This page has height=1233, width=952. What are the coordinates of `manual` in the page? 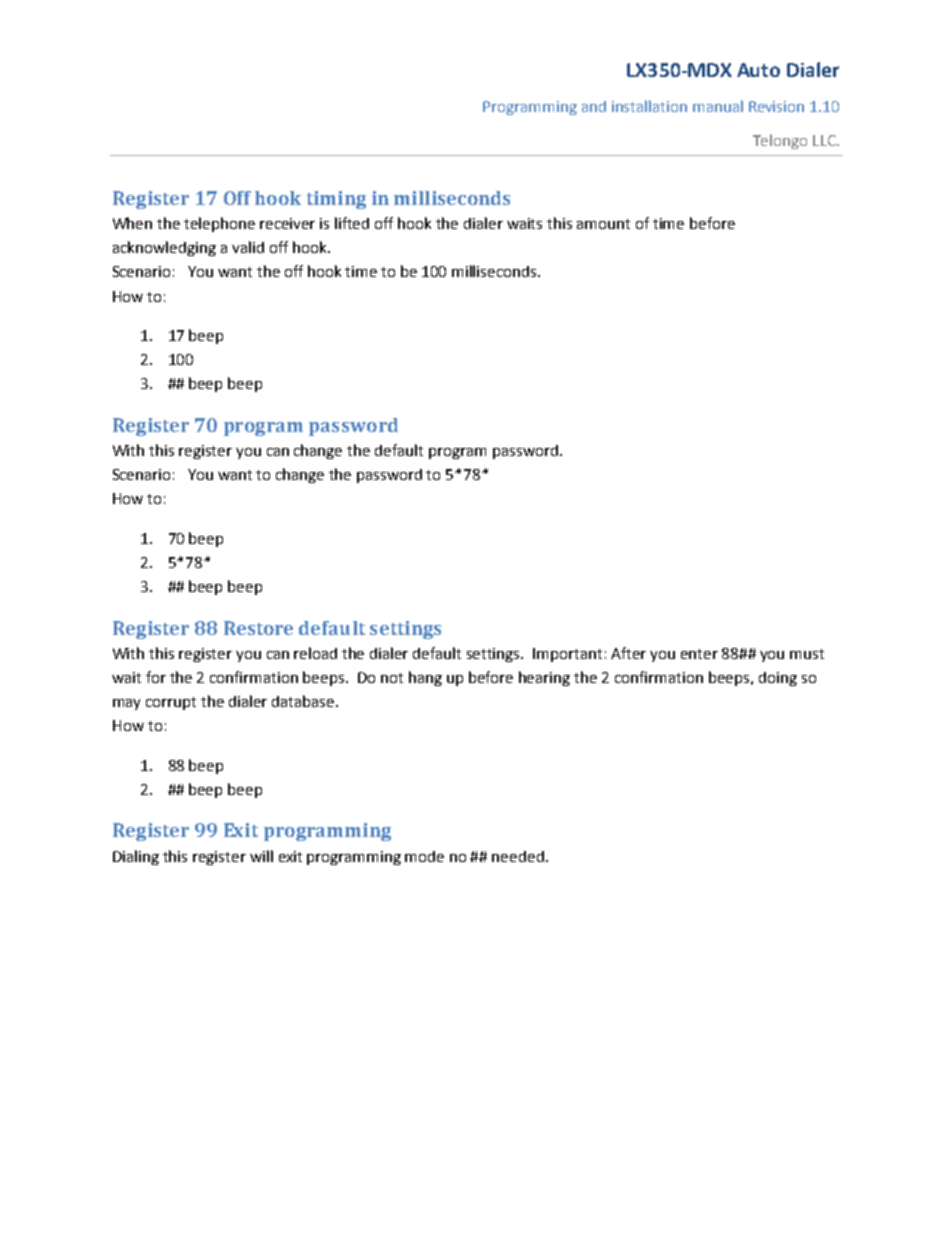 It's located at (718, 106).
